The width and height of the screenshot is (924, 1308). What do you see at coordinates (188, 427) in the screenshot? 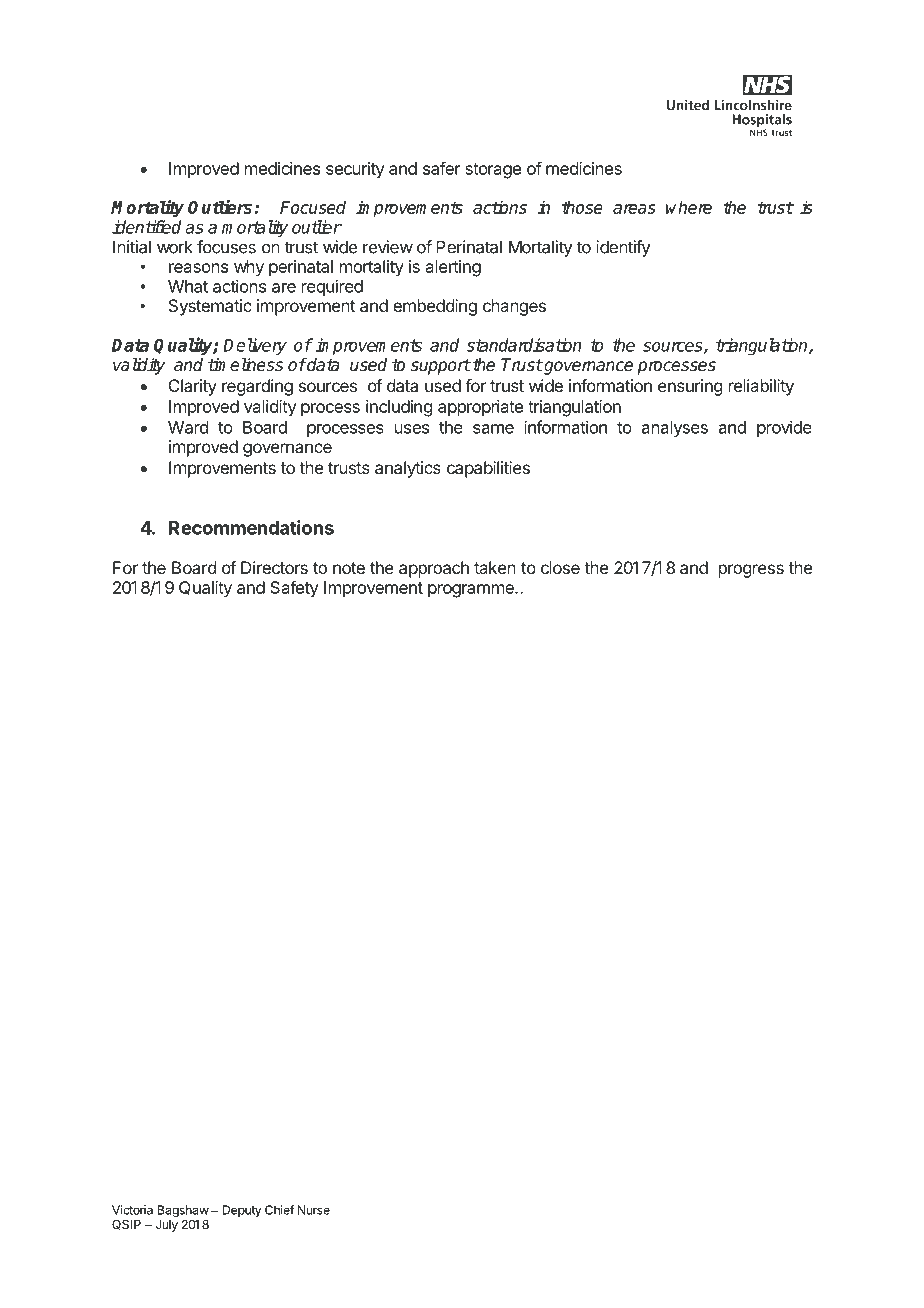
I see `Ward` at bounding box center [188, 427].
